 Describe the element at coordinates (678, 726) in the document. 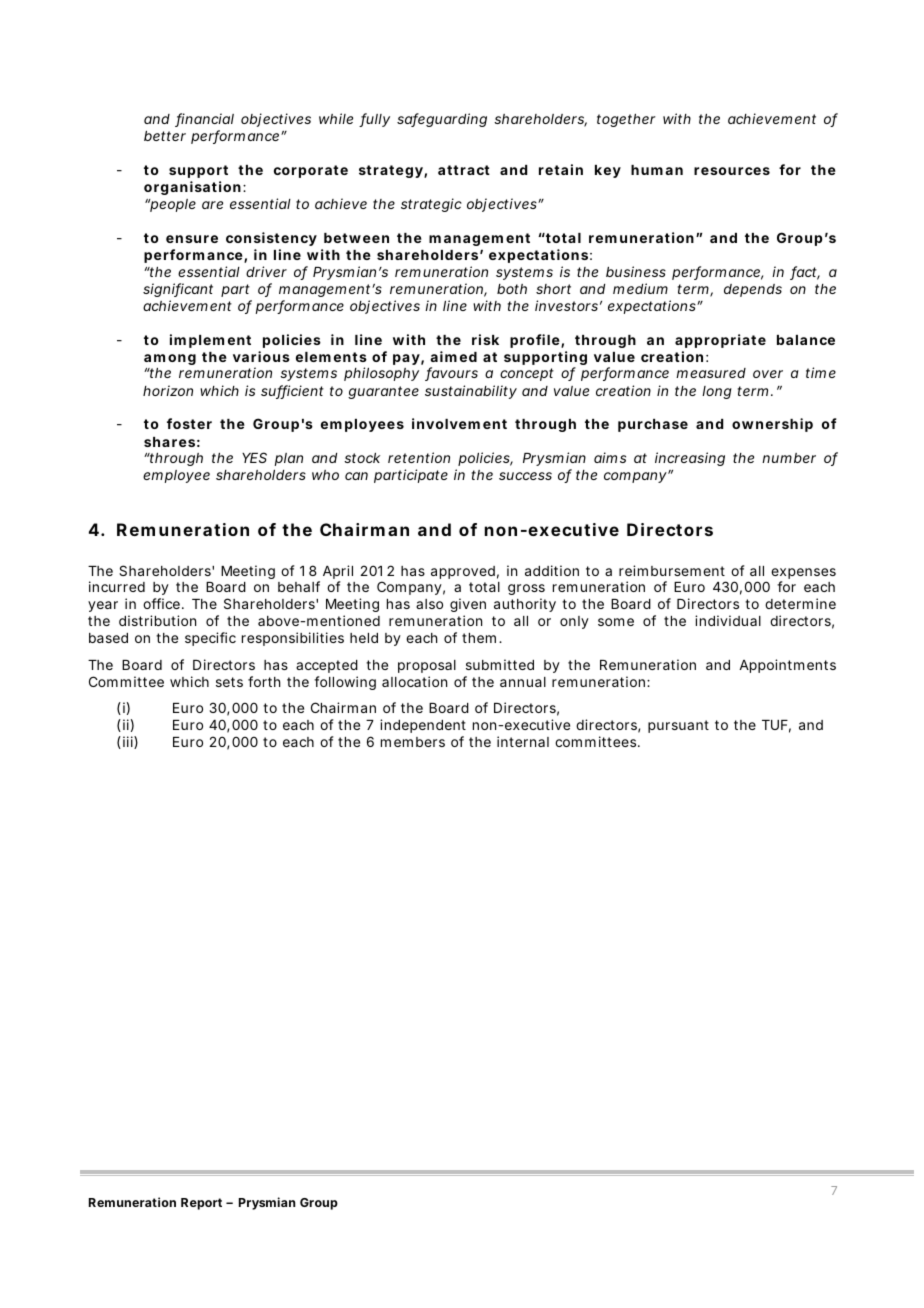

I see `pursuant` at that location.
